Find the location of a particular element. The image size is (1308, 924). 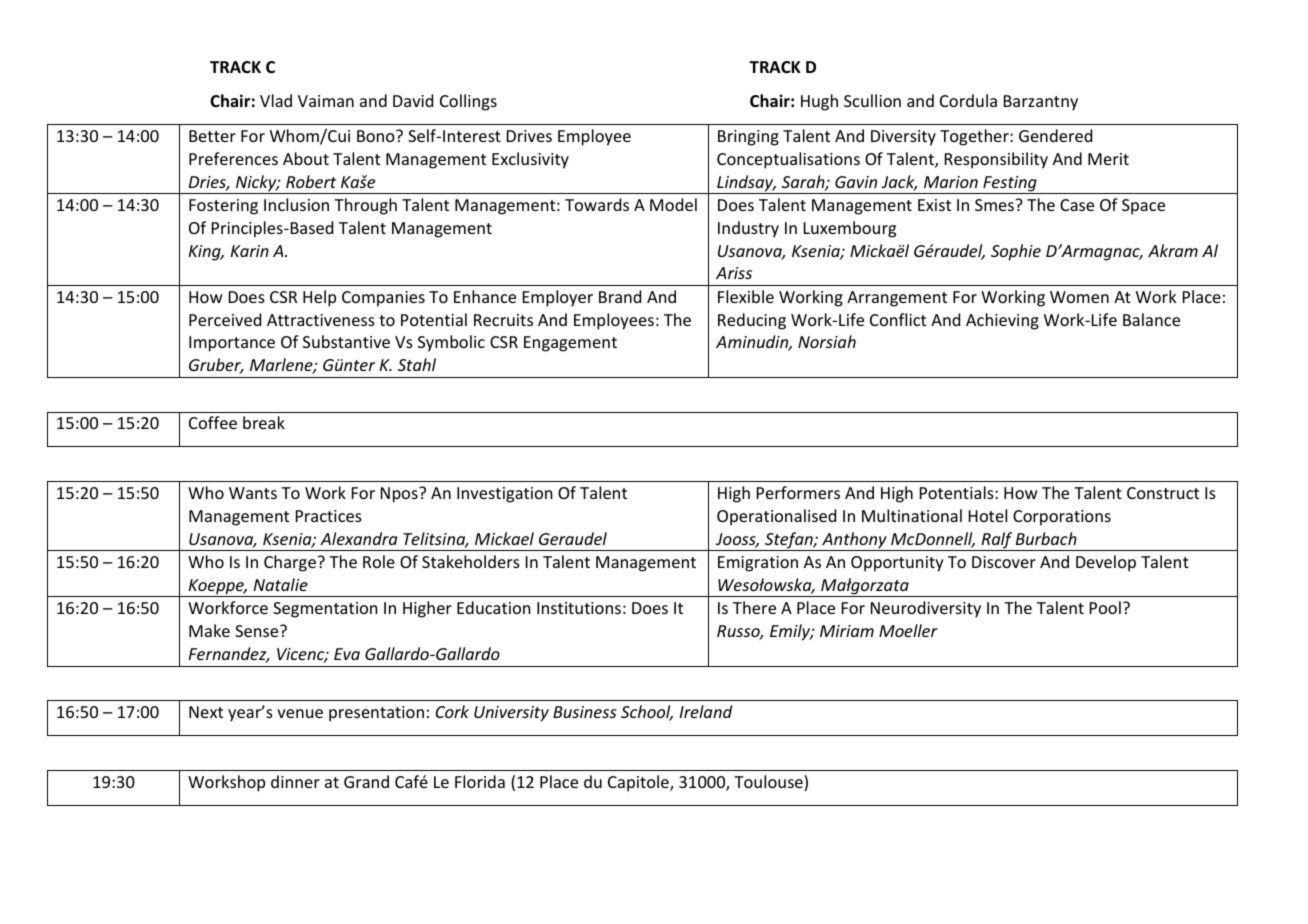

Alexandra is located at coordinates (358, 538).
